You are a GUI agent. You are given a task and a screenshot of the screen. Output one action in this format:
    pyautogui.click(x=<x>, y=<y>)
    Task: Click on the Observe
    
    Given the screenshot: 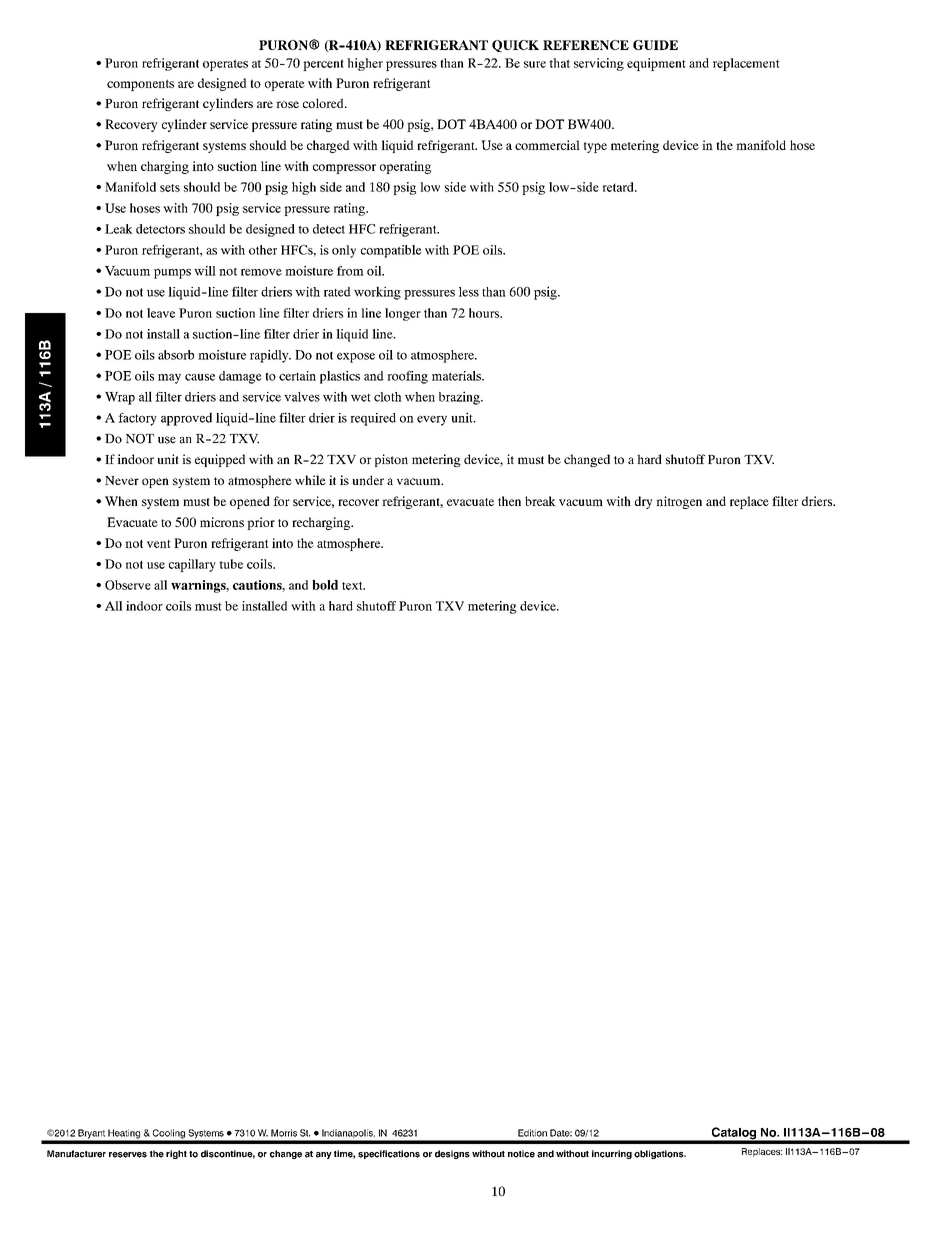 What is the action you would take?
    pyautogui.click(x=128, y=585)
